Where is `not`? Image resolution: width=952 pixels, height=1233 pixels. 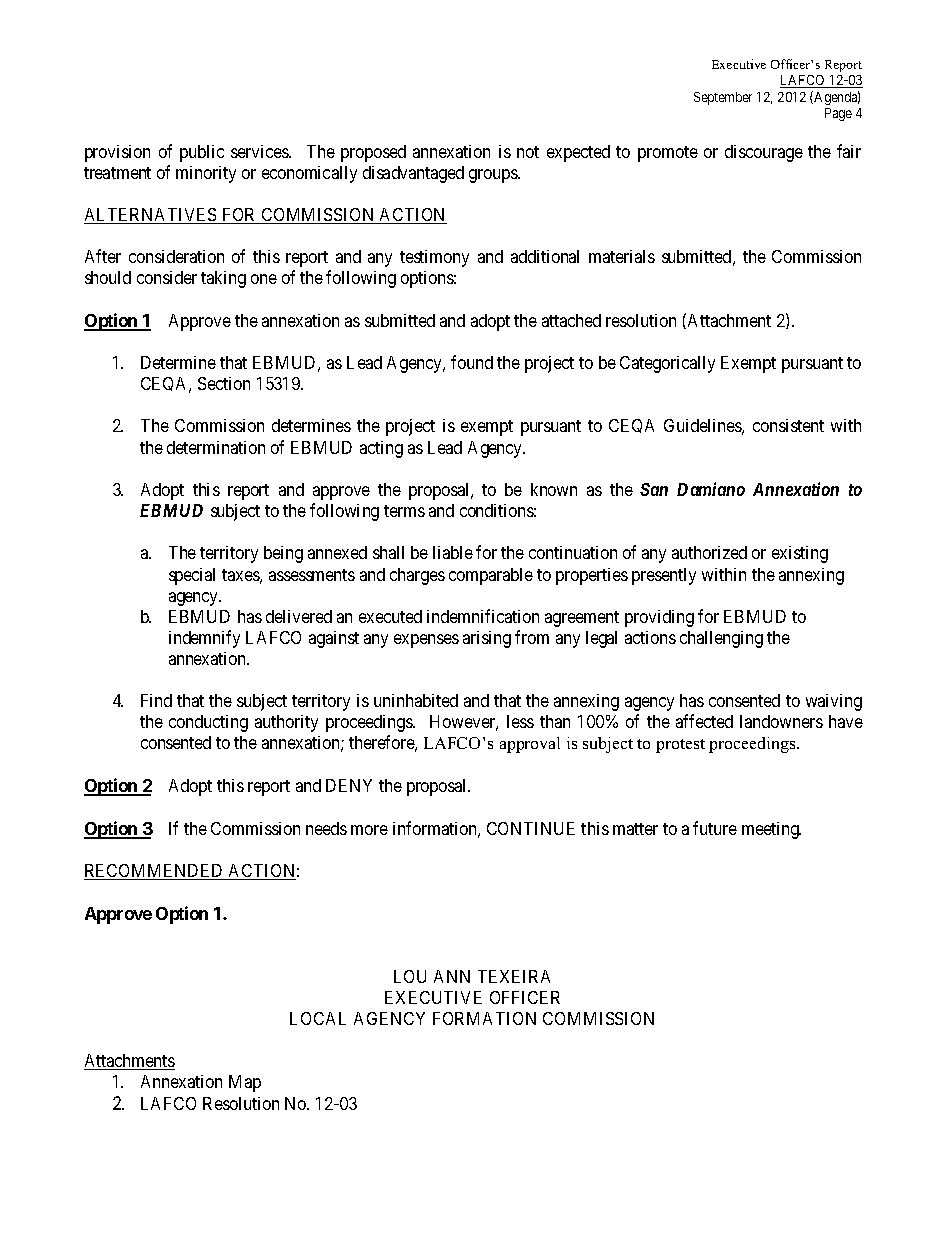
not is located at coordinates (528, 152).
